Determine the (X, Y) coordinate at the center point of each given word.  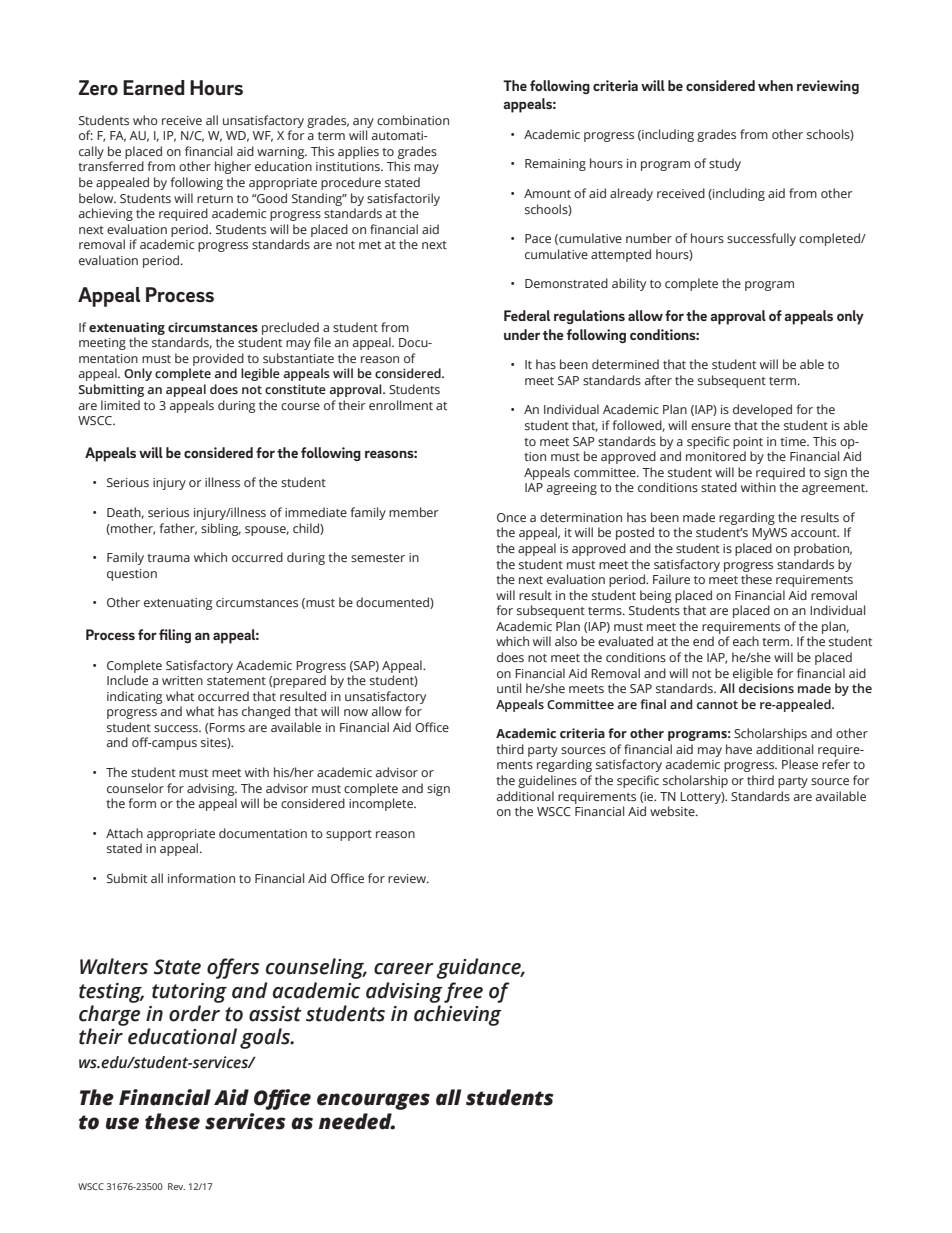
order (194, 1013)
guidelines (547, 781)
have (739, 749)
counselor (135, 788)
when (775, 85)
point (748, 443)
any (363, 123)
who (145, 120)
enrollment (401, 405)
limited (120, 405)
